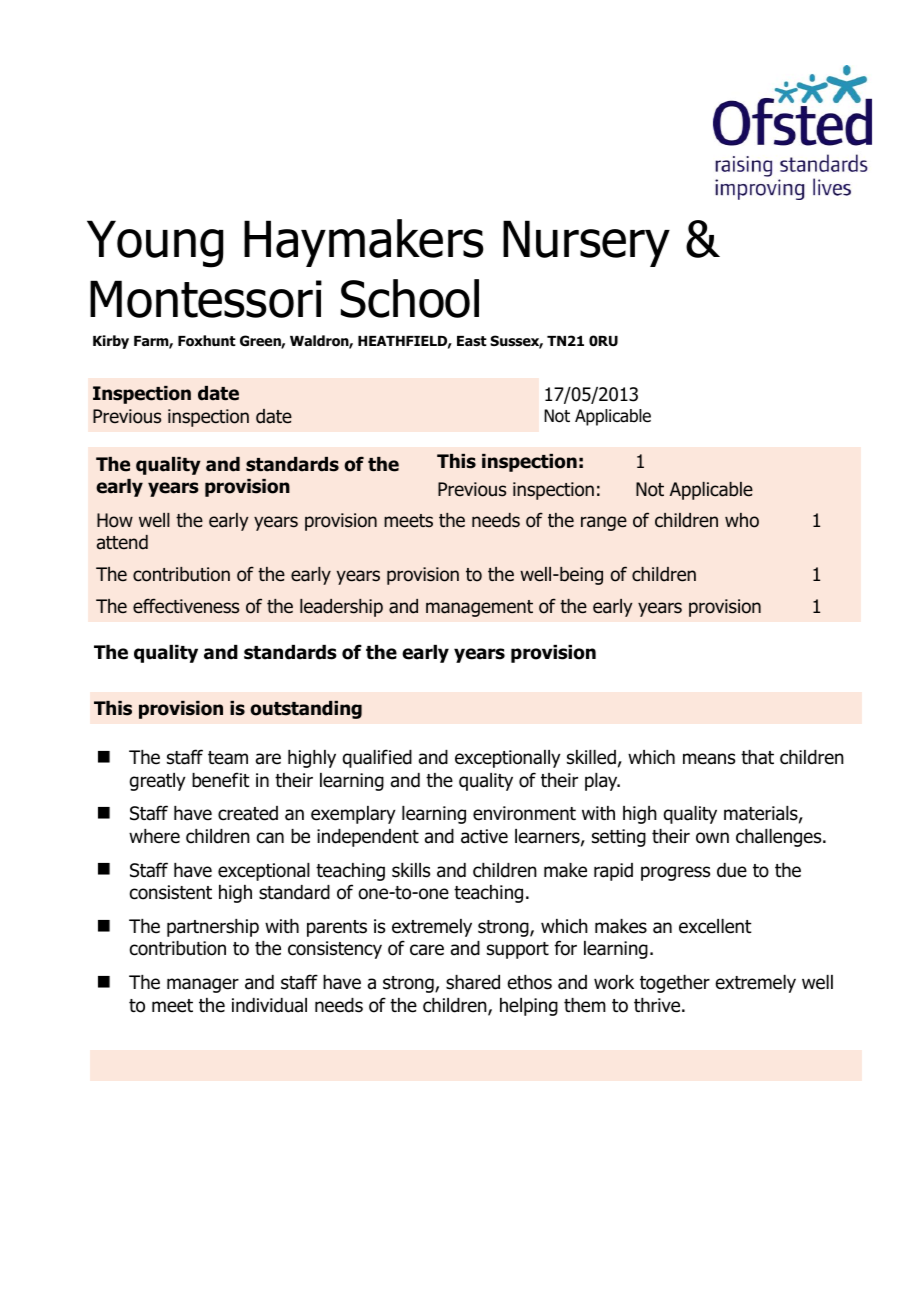  I want to click on Nursery, so click(586, 243).
